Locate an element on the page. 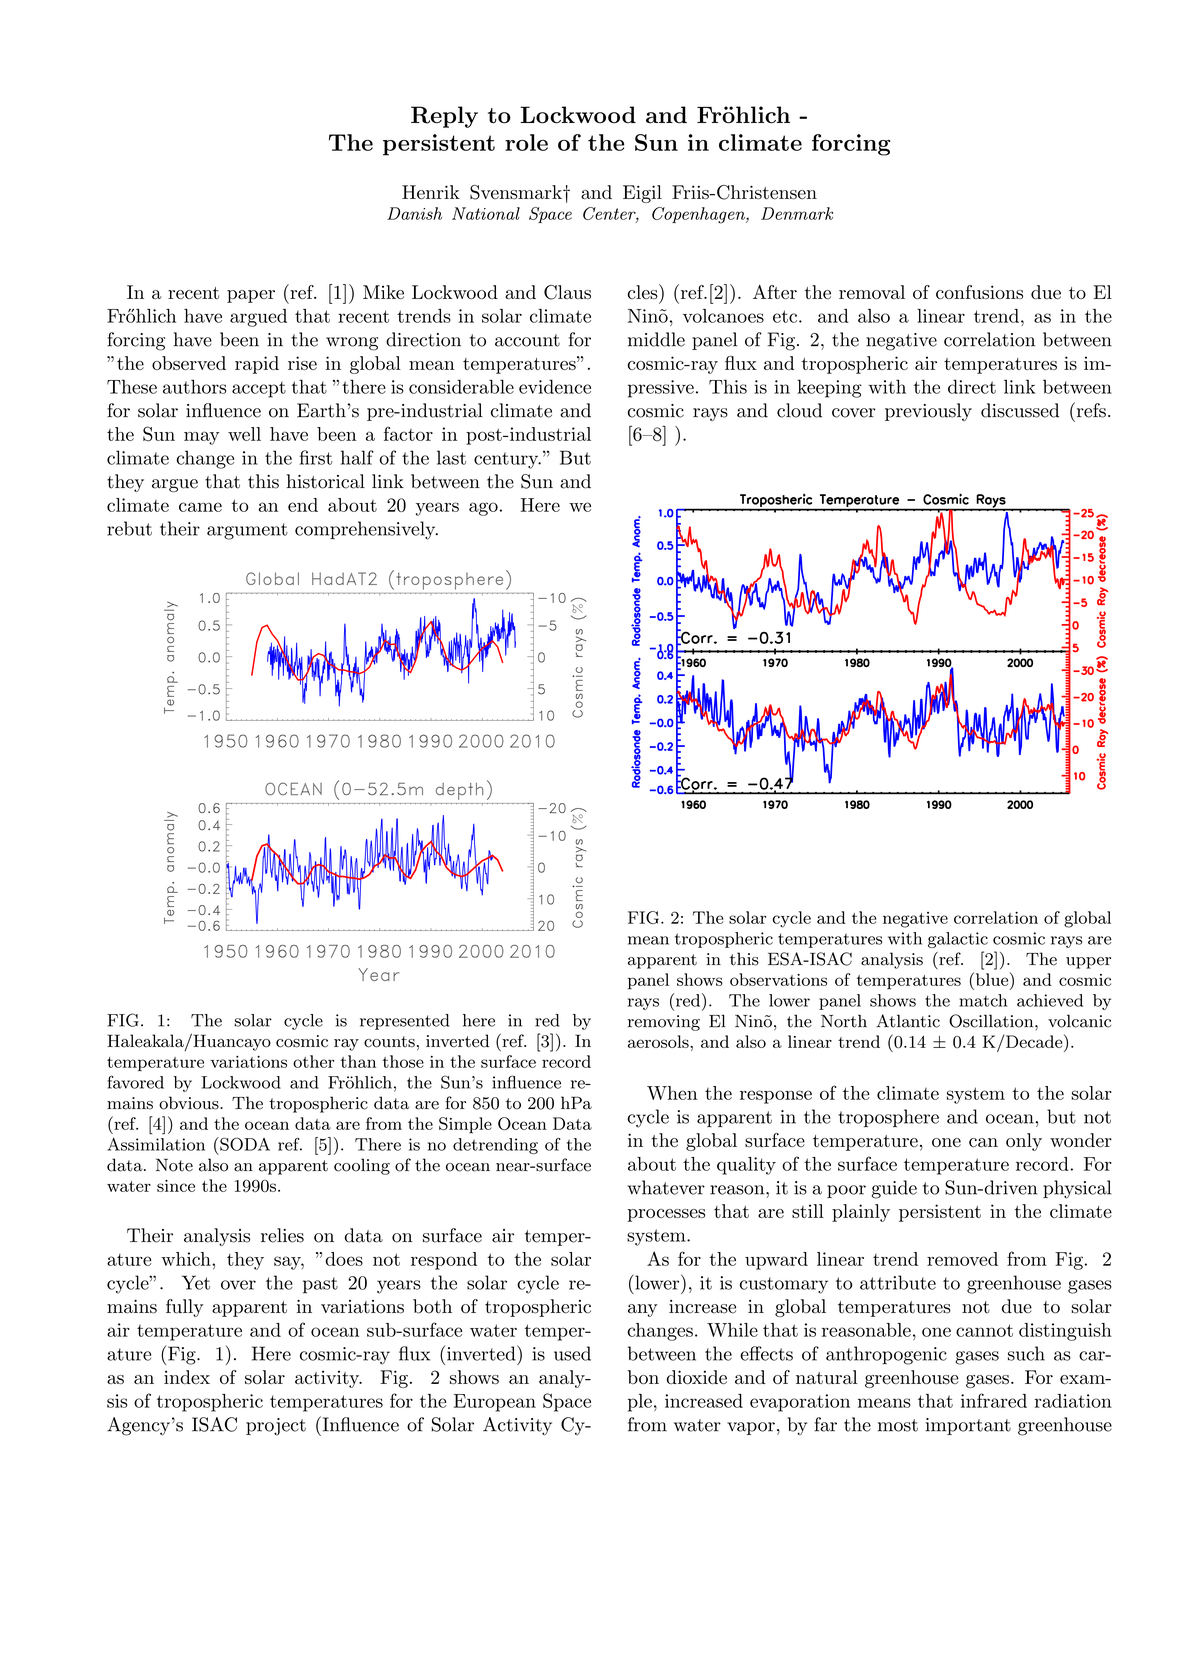 This page has width=1177, height=1665. argument is located at coordinates (247, 531).
